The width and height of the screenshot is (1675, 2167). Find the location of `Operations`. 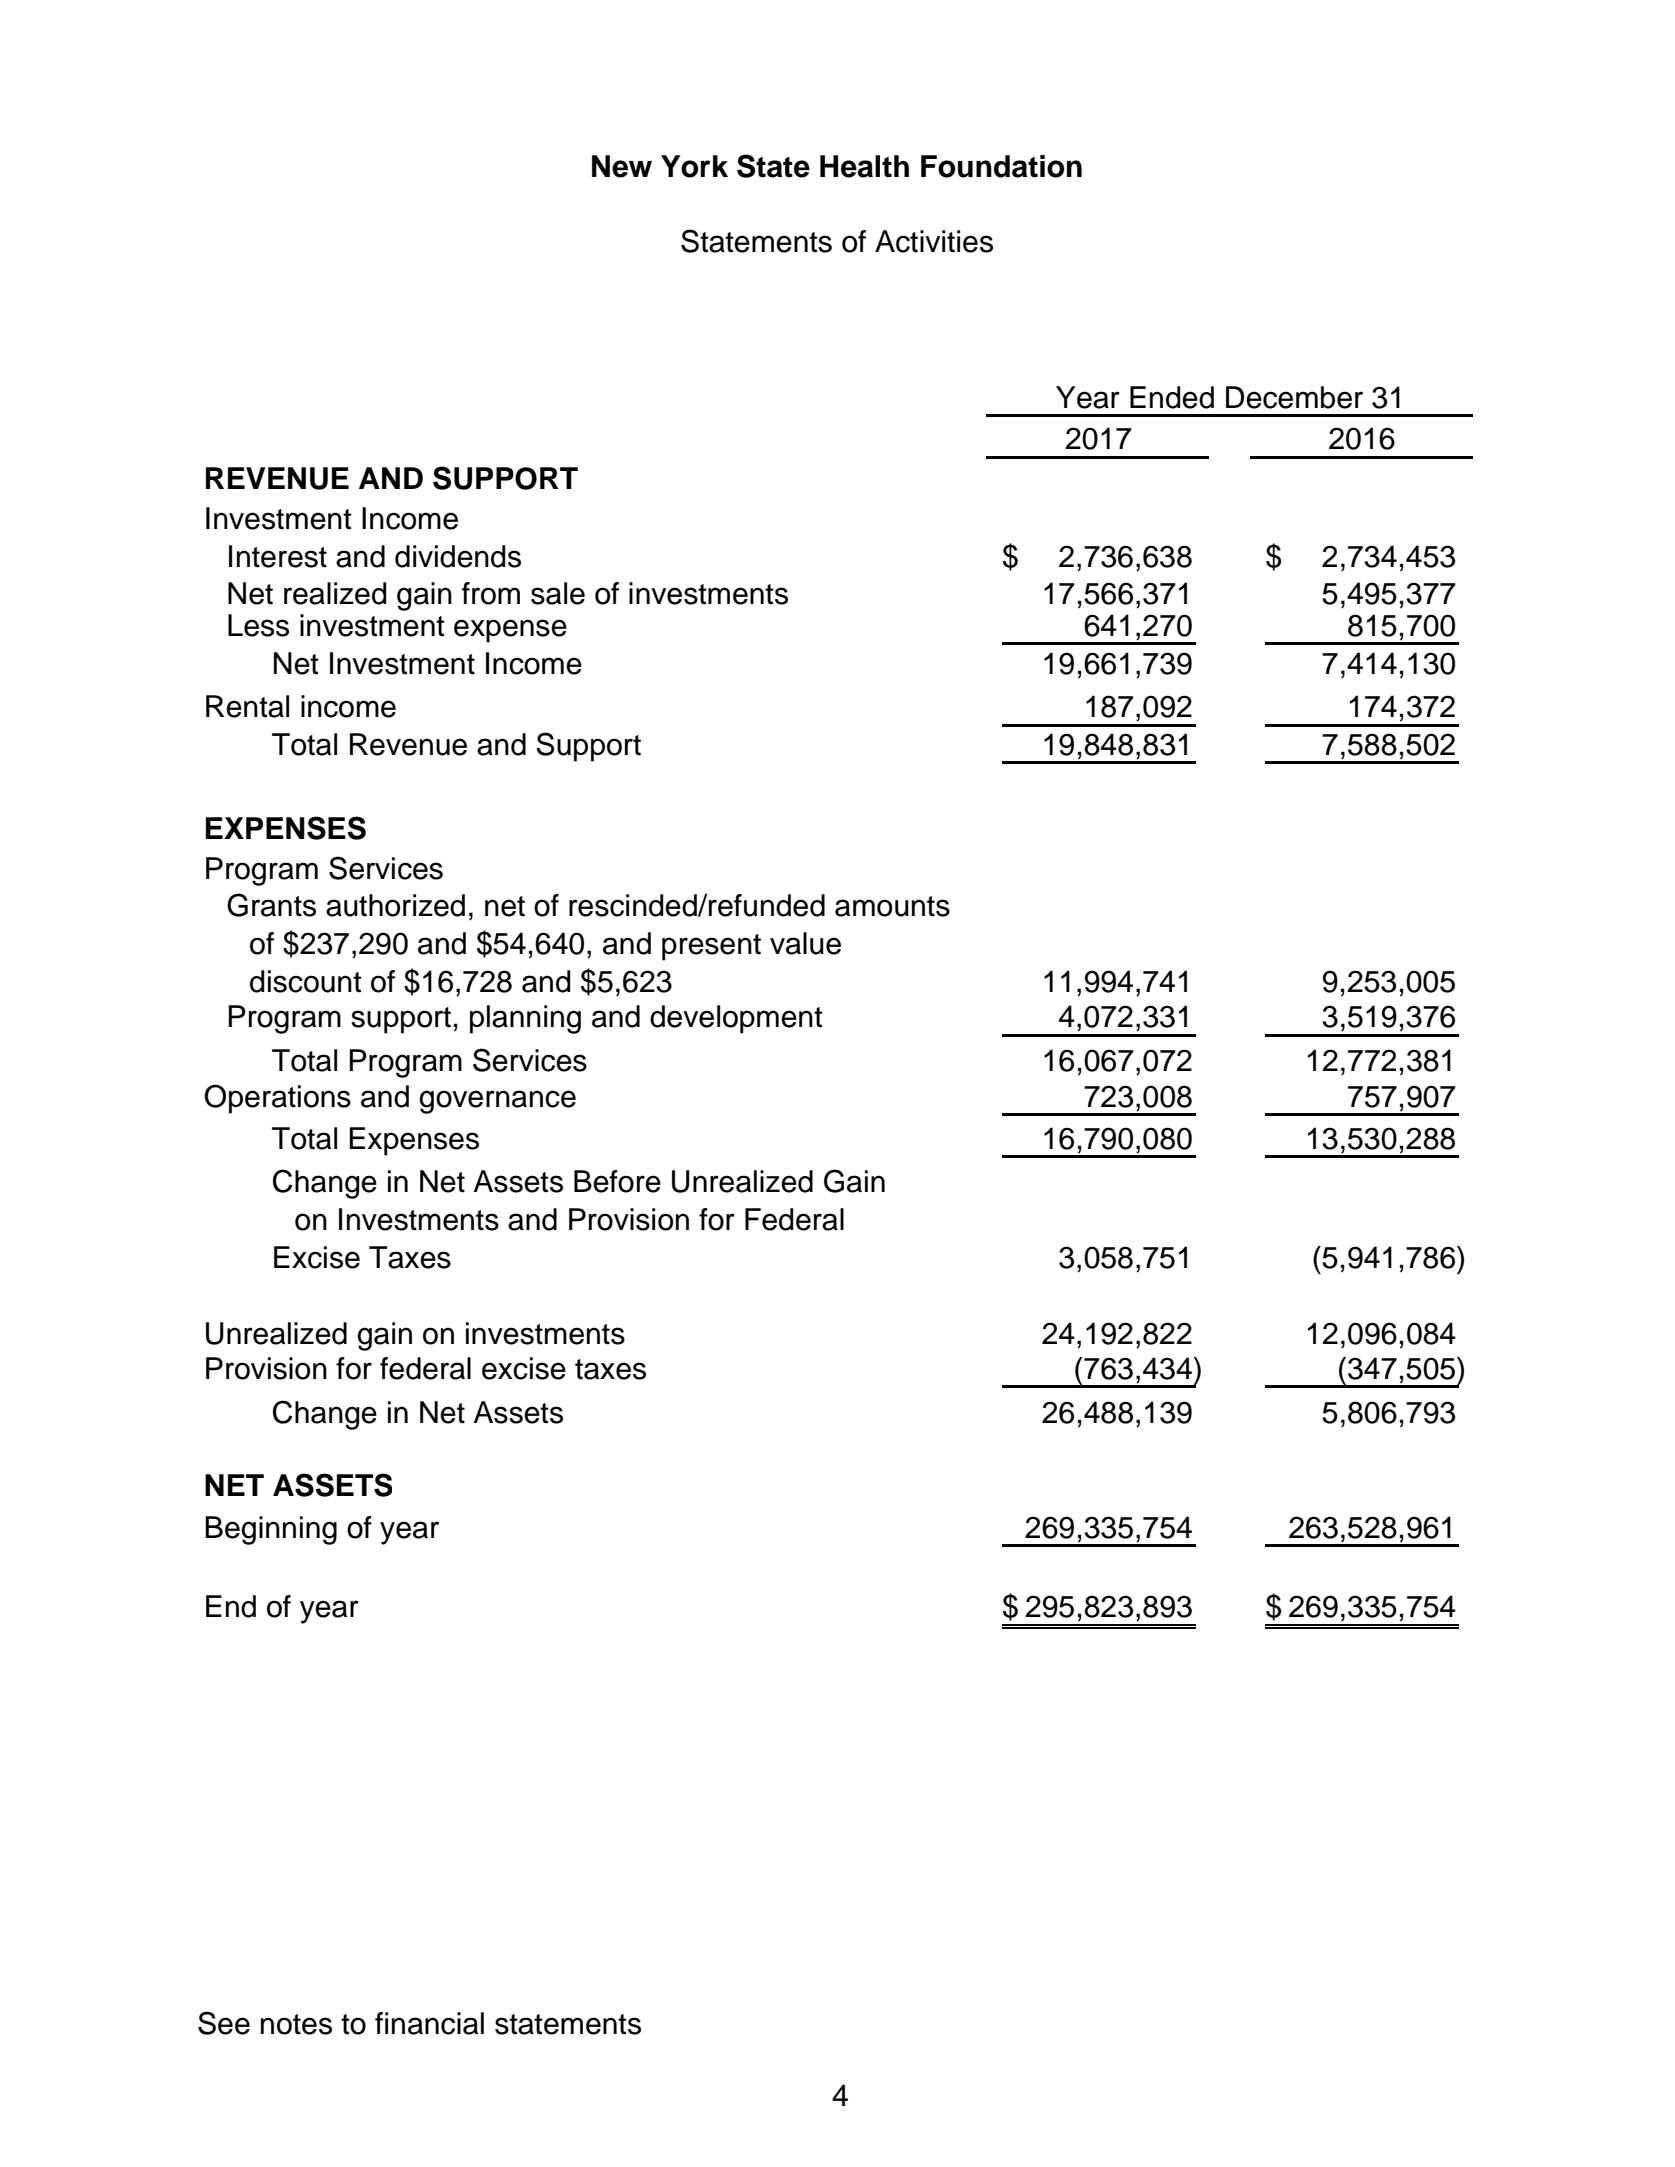

Operations is located at coordinates (277, 1099).
